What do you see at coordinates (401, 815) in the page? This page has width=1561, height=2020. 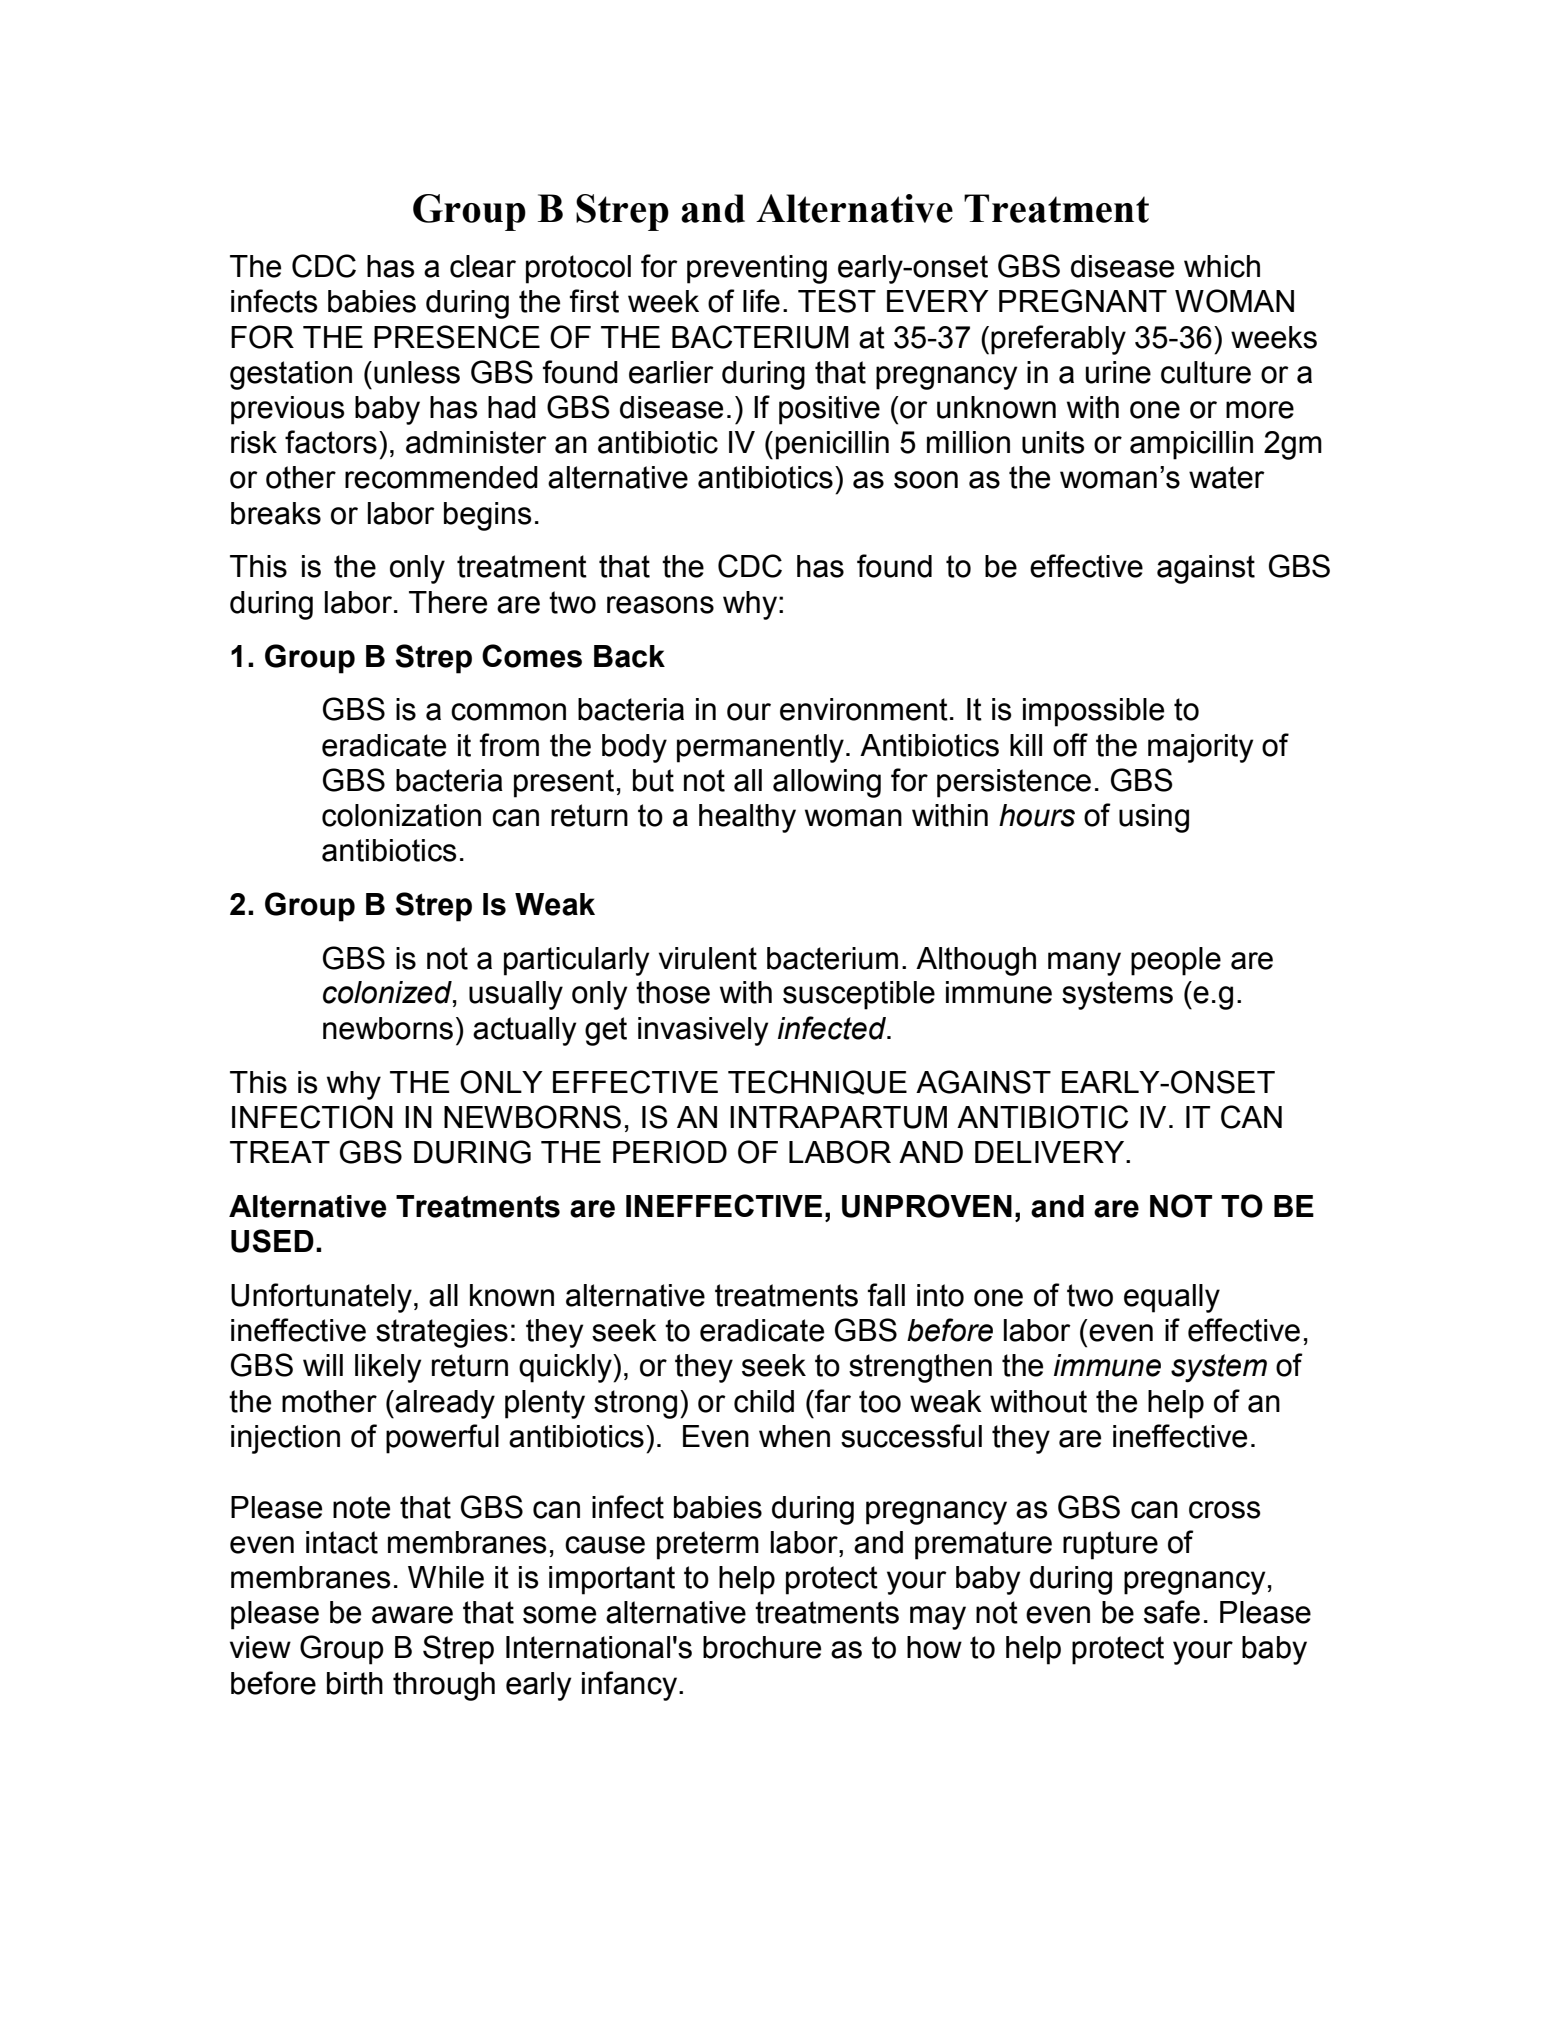 I see `colonization` at bounding box center [401, 815].
